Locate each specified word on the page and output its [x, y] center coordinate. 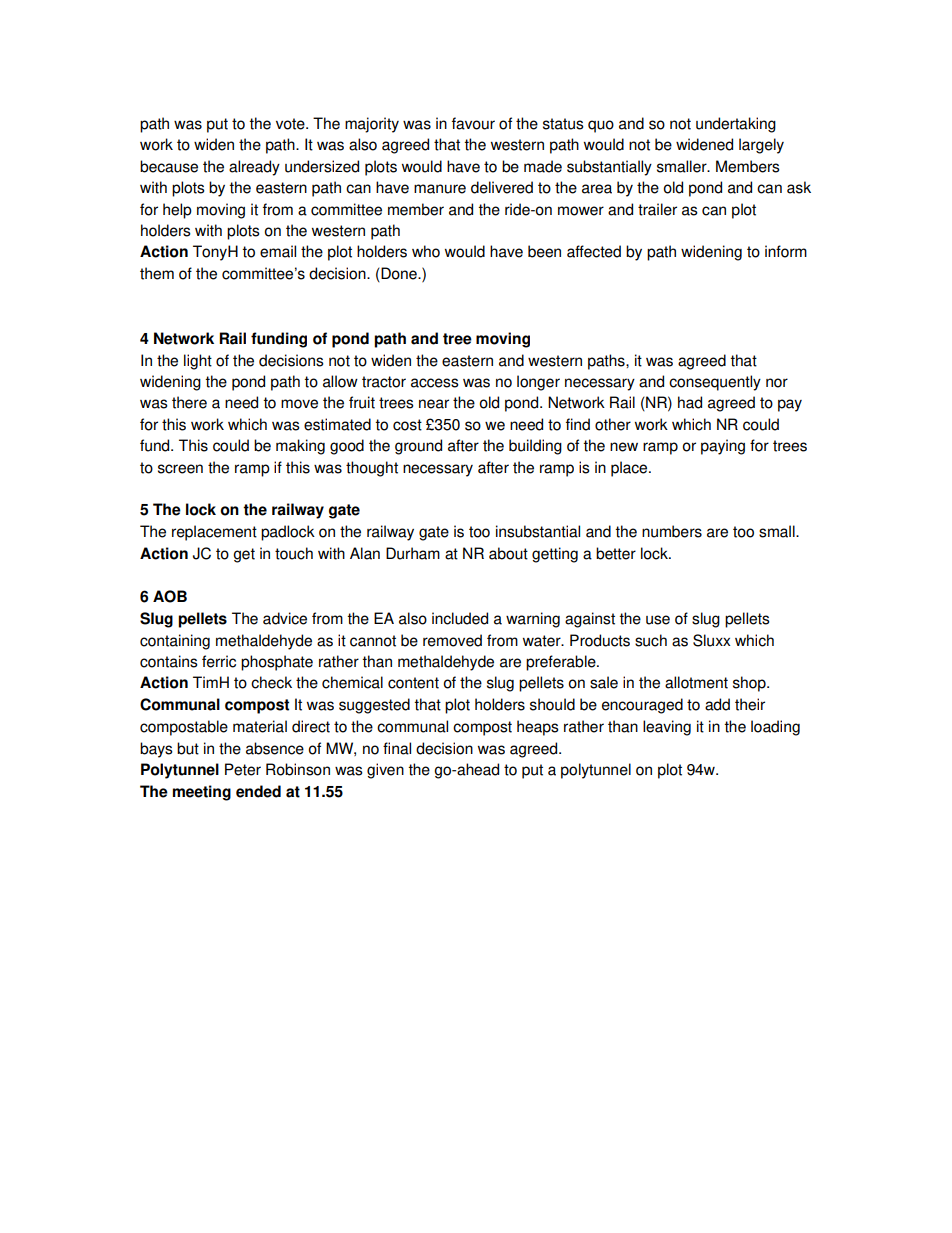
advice [285, 618]
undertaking [736, 125]
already [254, 168]
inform [786, 251]
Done [399, 274]
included [460, 618]
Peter [243, 769]
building [535, 447]
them [157, 273]
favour [473, 123]
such [651, 640]
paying [723, 447]
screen [180, 469]
